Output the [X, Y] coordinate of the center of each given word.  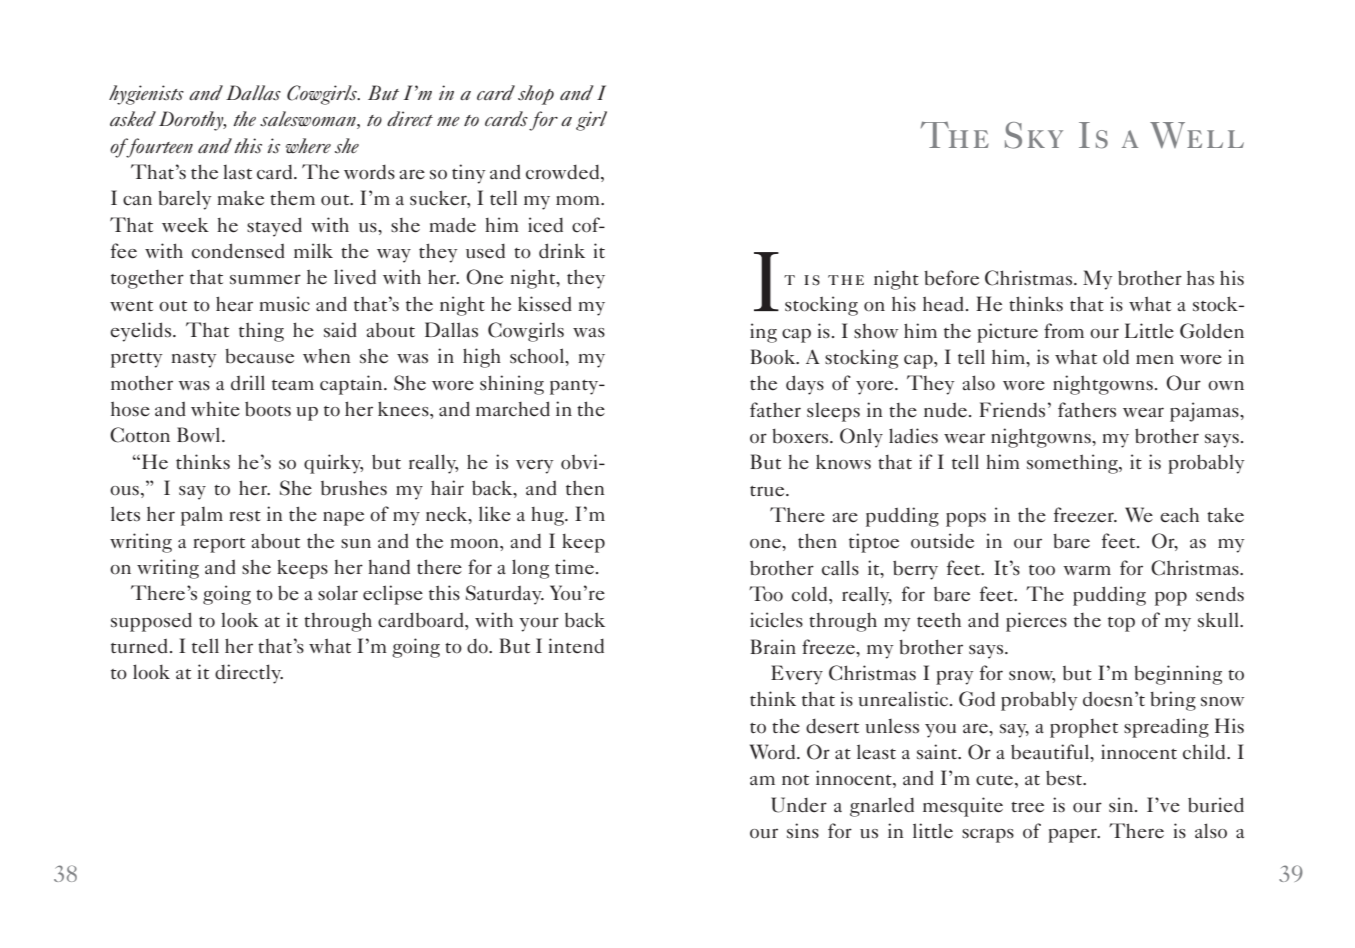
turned [139, 646]
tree [1027, 807]
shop [536, 95]
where [308, 145]
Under [799, 805]
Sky [1034, 135]
